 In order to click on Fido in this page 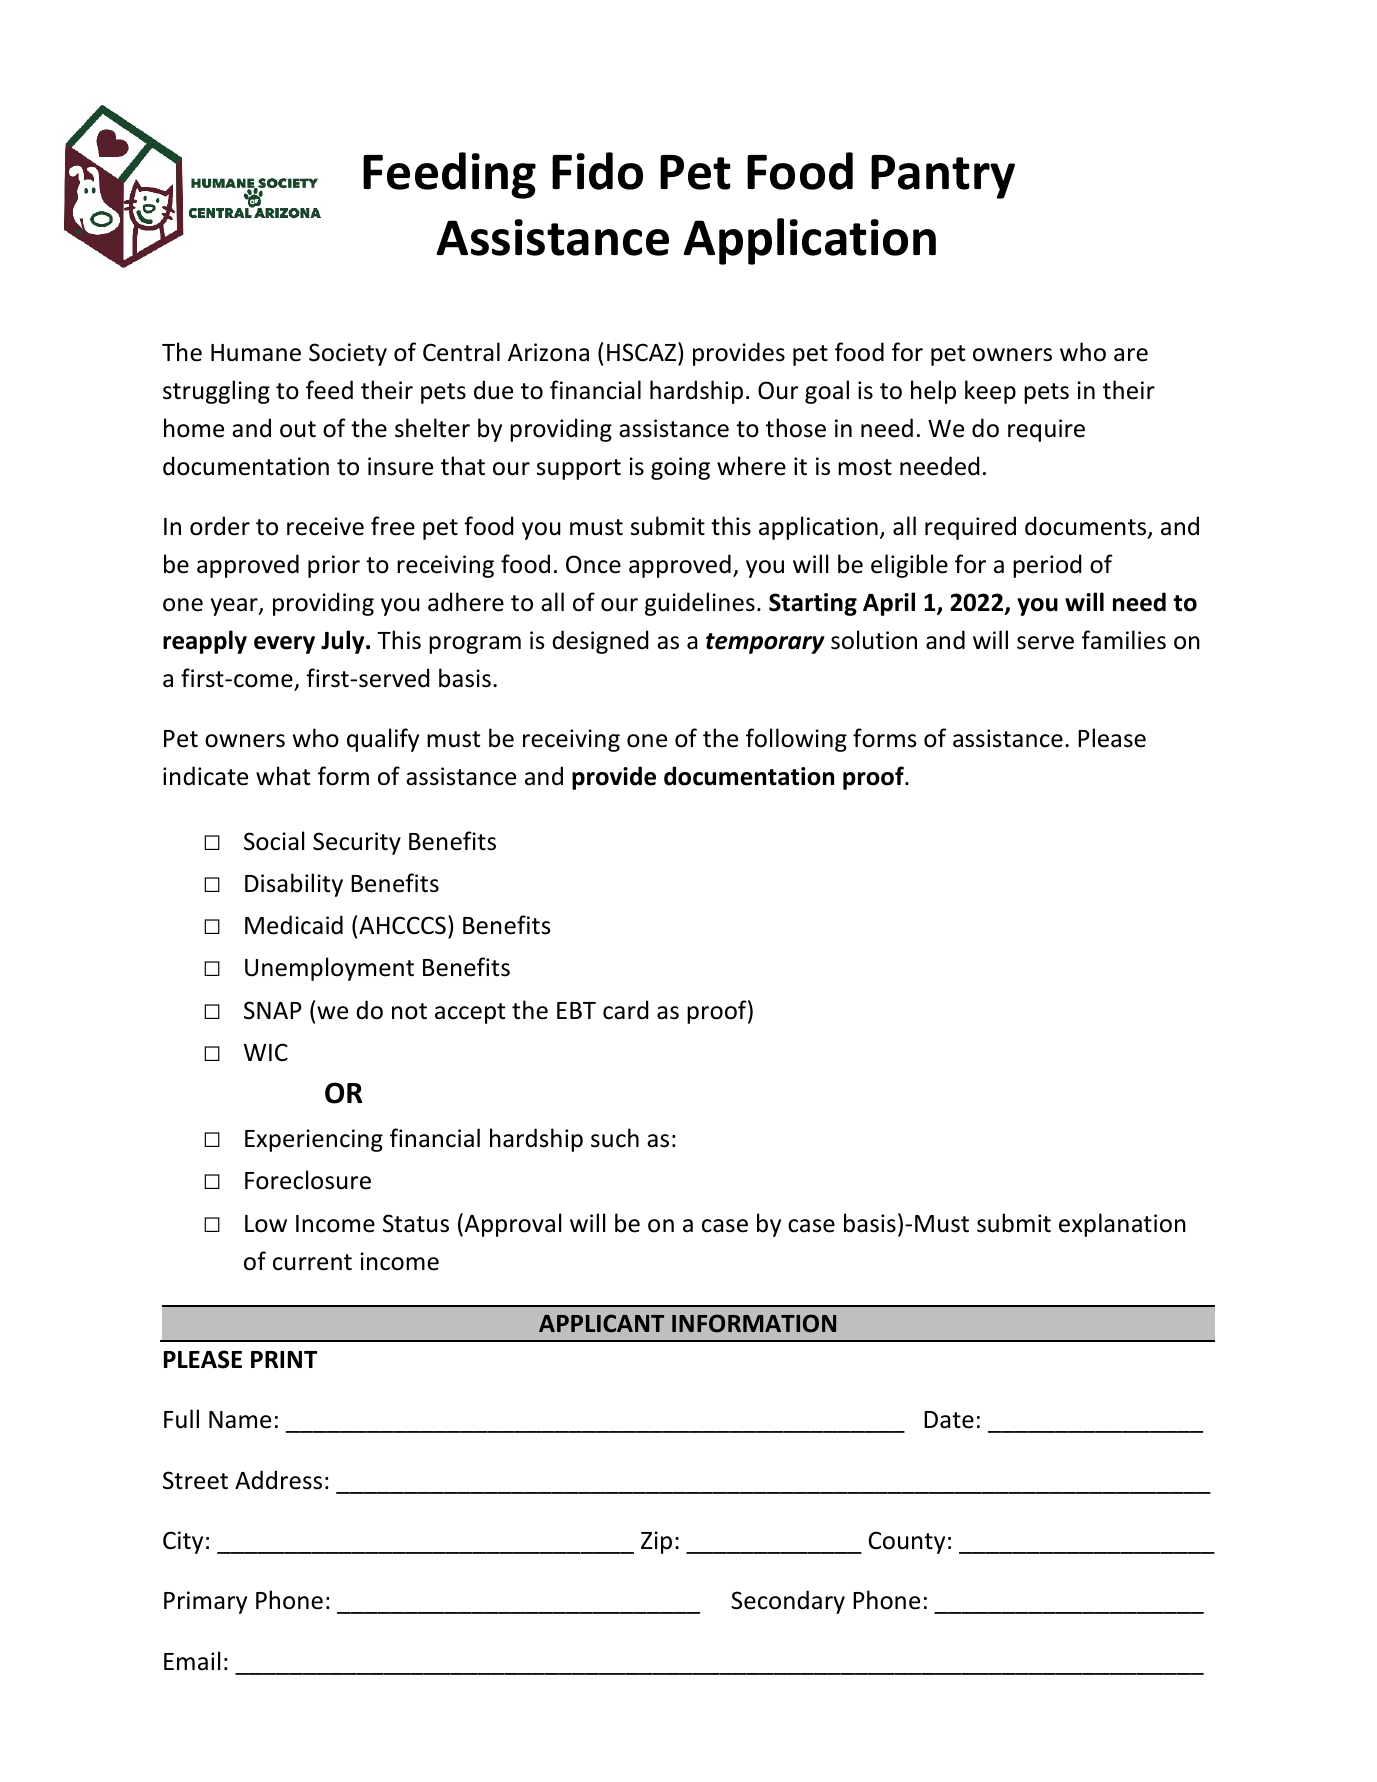, I will do `click(597, 171)`.
